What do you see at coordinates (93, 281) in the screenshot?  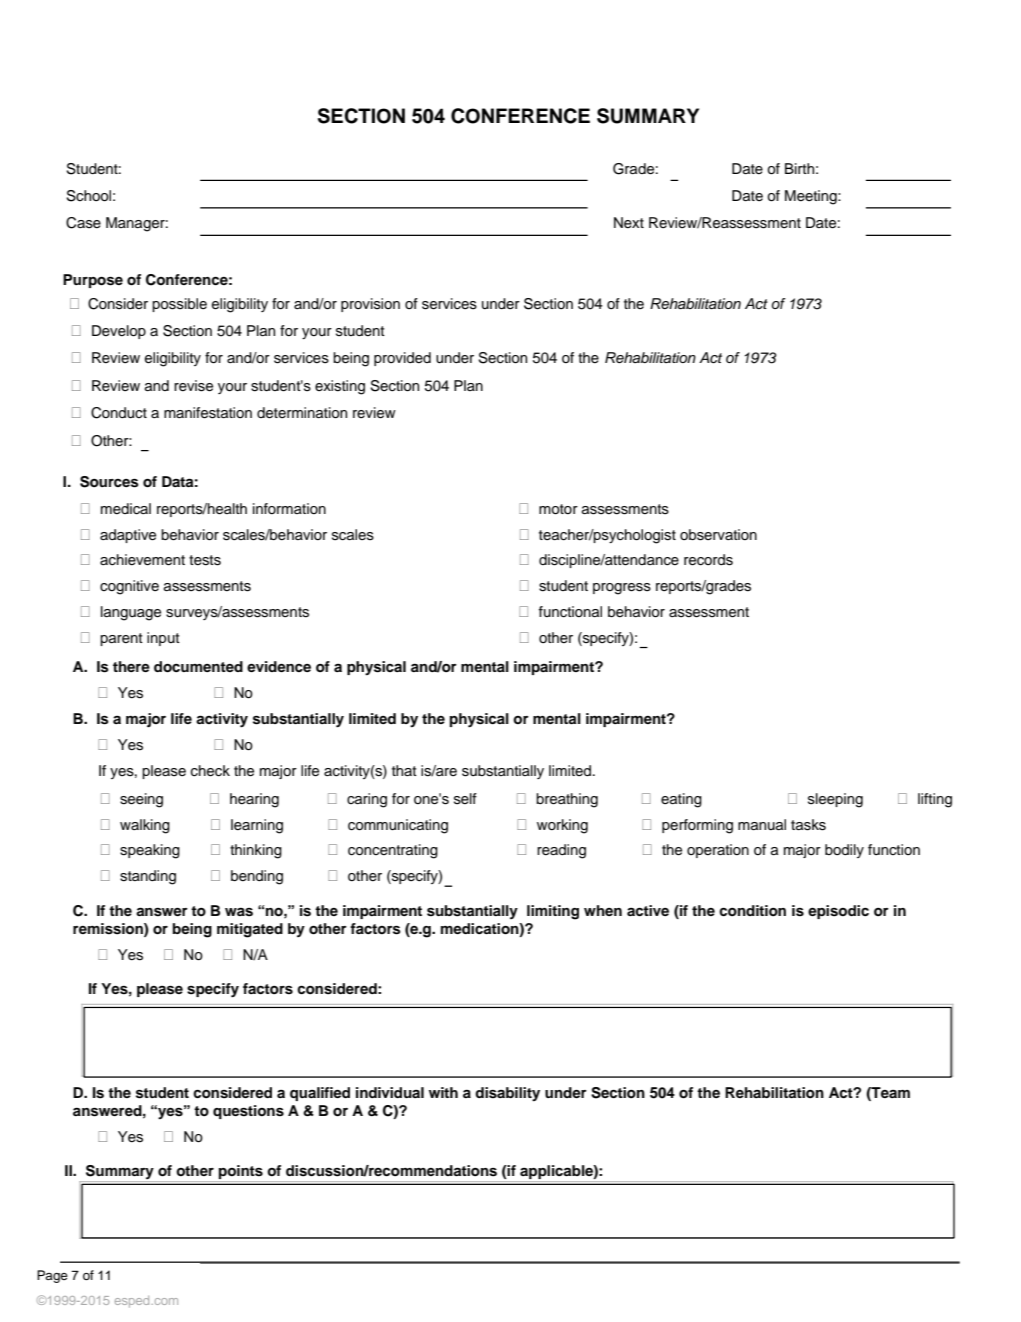 I see `Purpose` at bounding box center [93, 281].
